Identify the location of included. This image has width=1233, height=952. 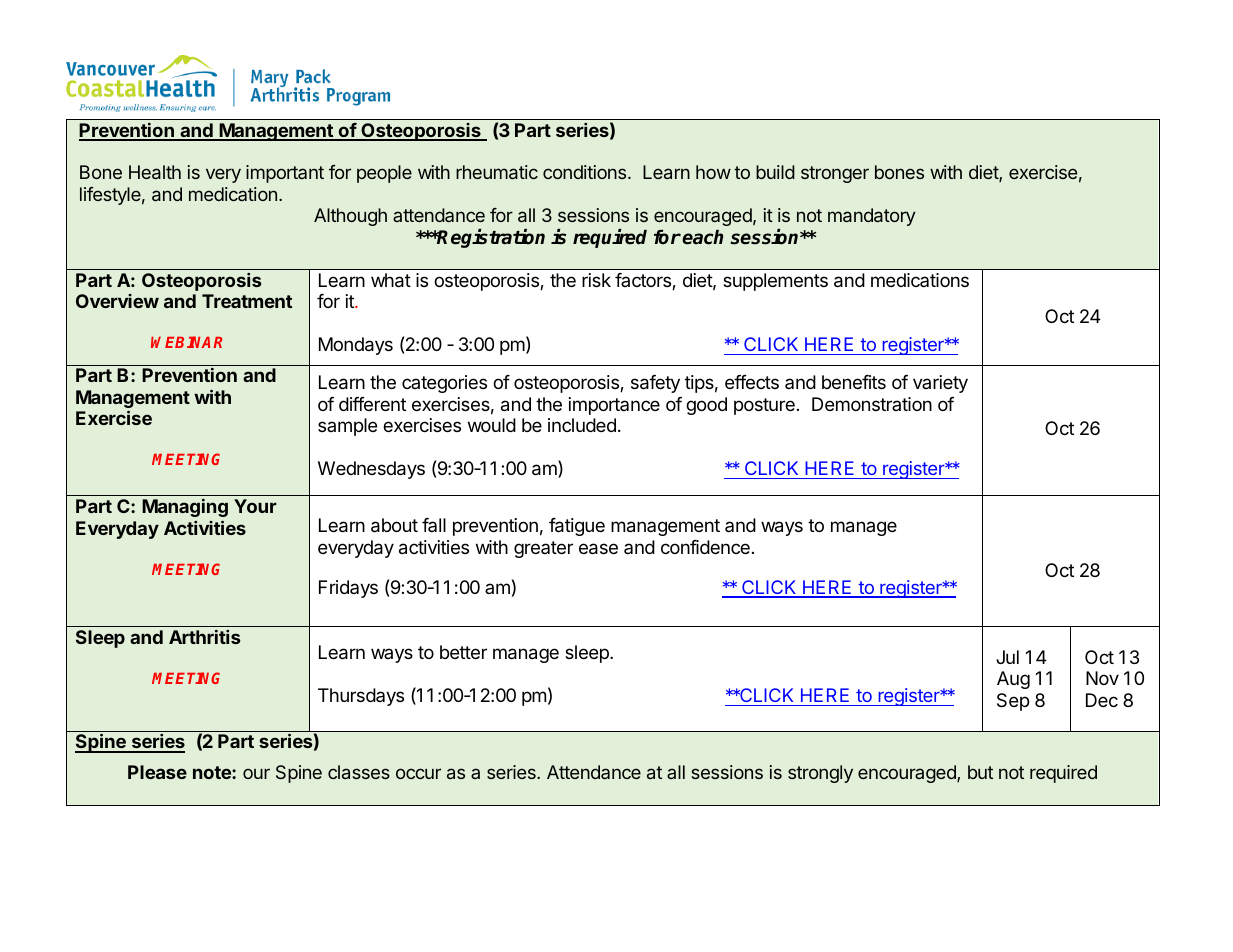
(582, 425).
